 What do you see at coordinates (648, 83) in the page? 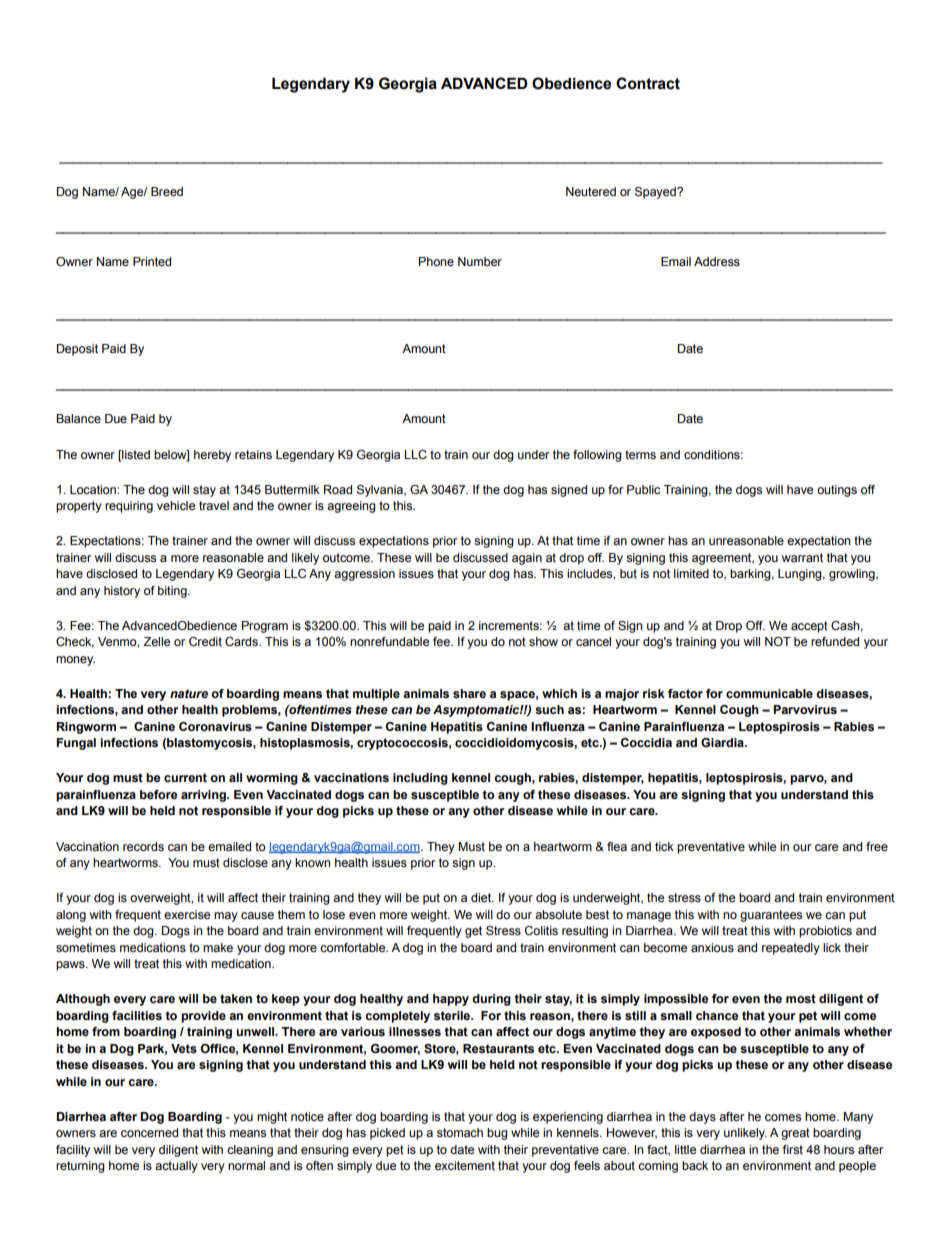
I see `Contract` at bounding box center [648, 83].
